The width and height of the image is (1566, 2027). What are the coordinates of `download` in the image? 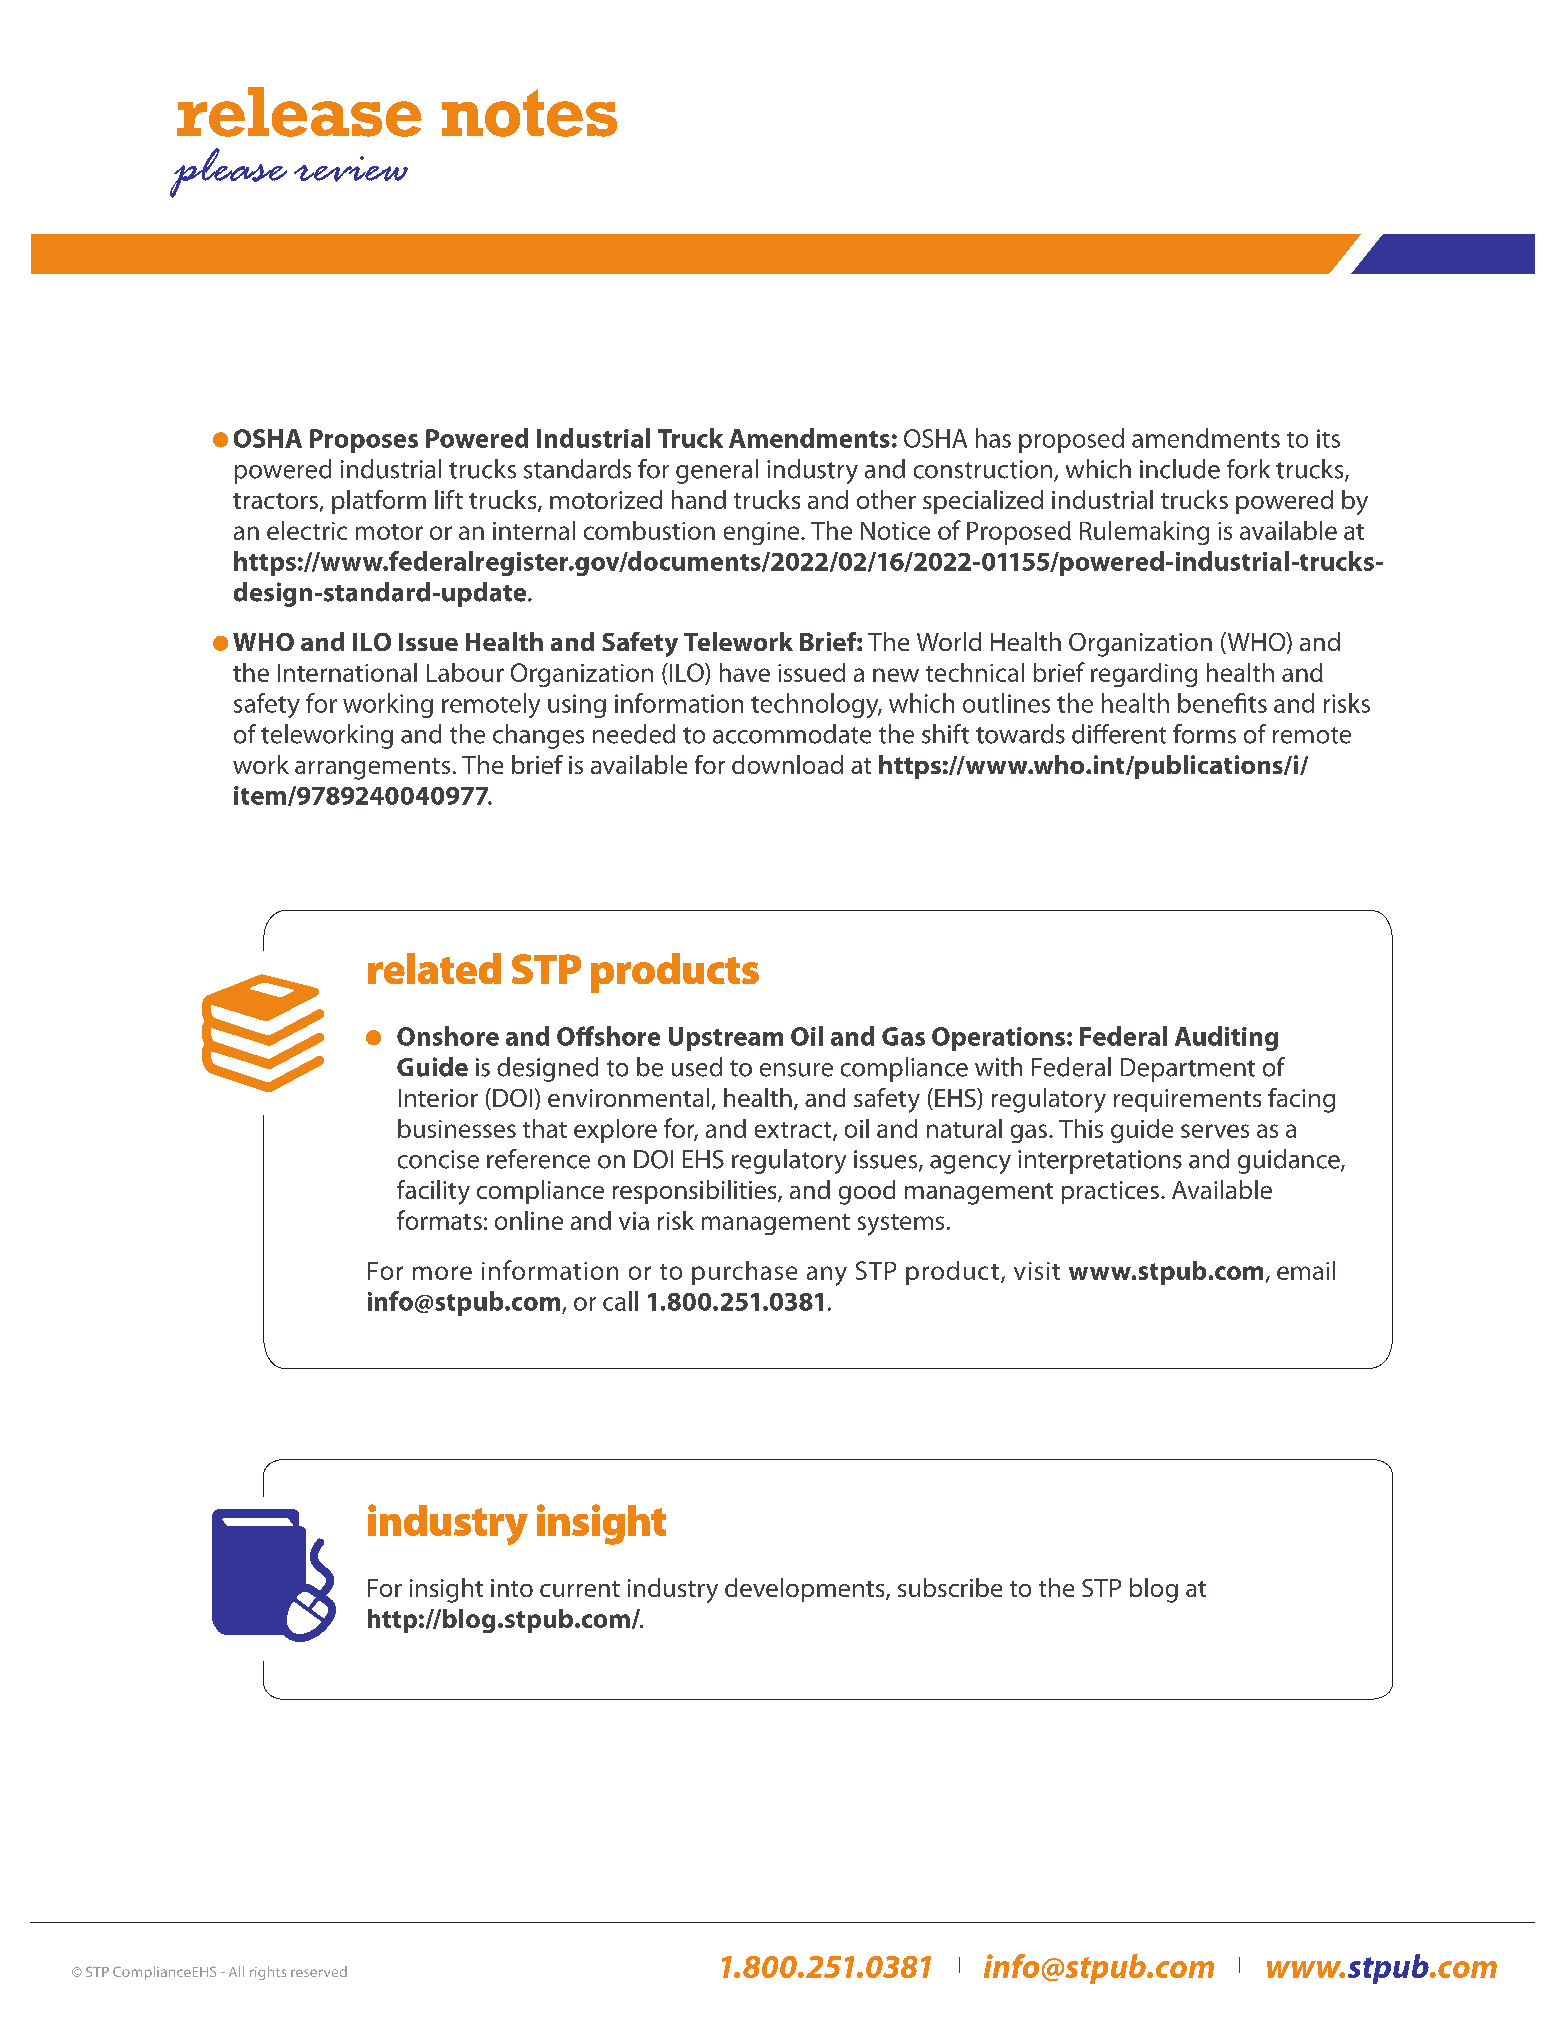 It's located at (787, 764).
